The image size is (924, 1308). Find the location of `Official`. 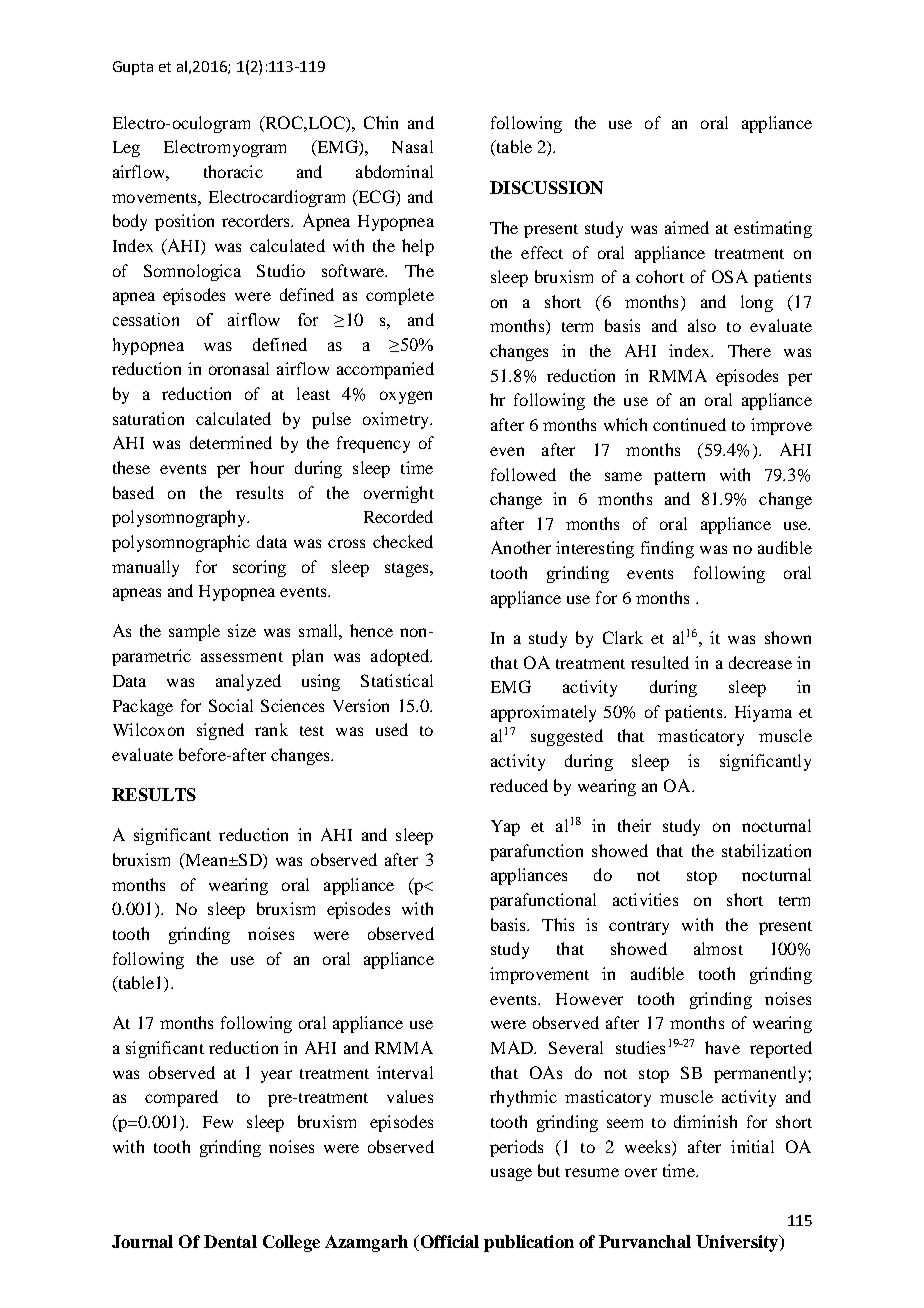

Official is located at coordinates (448, 1243).
